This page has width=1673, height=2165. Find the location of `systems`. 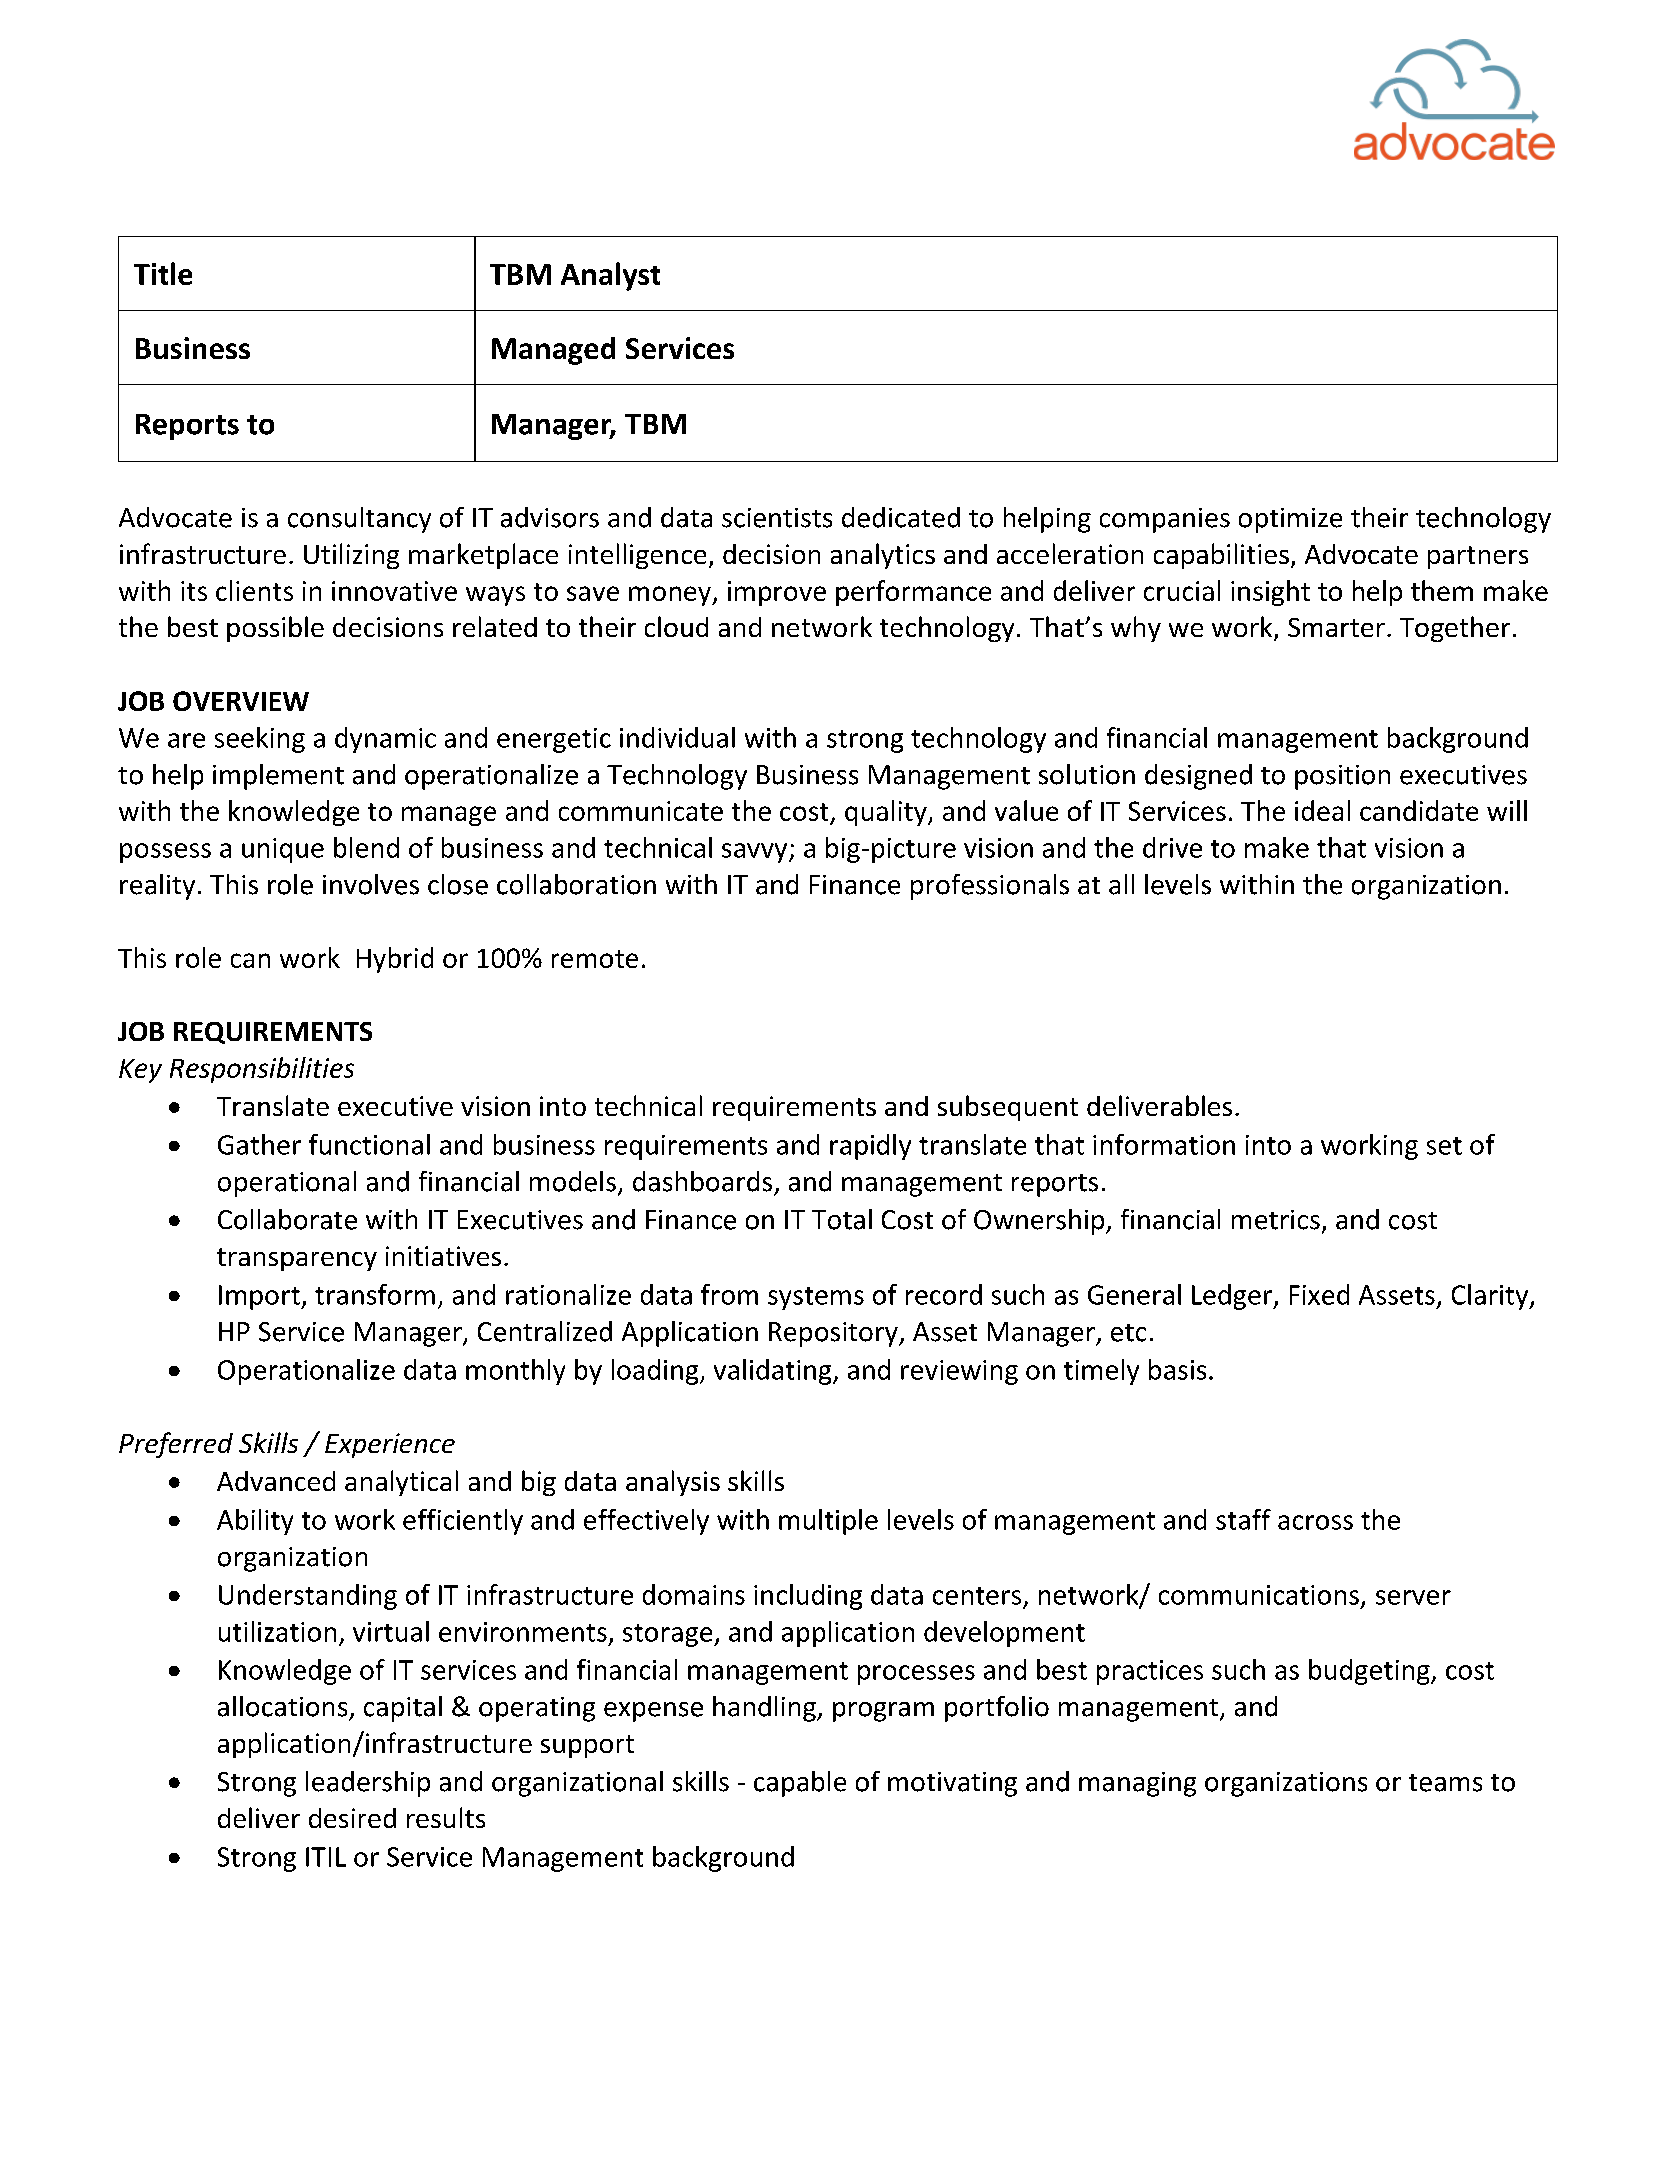

systems is located at coordinates (816, 1298).
